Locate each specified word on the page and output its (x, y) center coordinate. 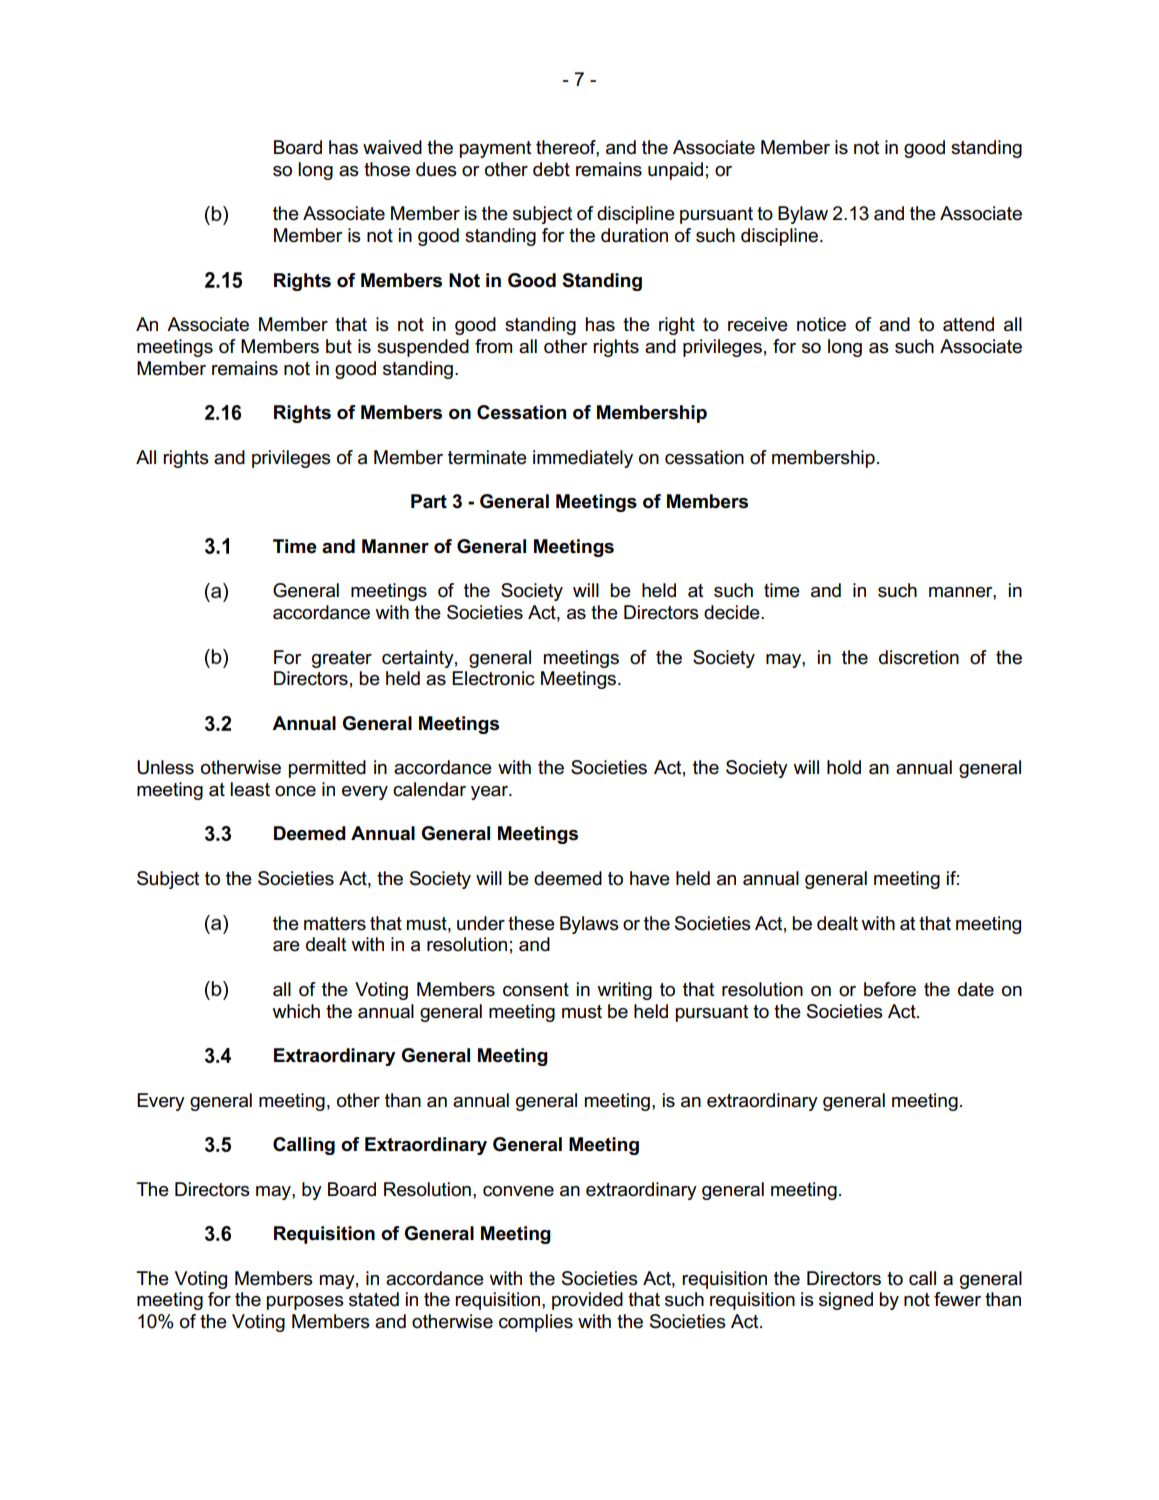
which (296, 1011)
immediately (583, 459)
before (890, 989)
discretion (919, 657)
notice (821, 324)
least (250, 789)
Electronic (493, 678)
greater (342, 659)
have (650, 878)
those (387, 169)
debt (551, 169)
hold (844, 767)
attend (968, 324)
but (339, 346)
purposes (305, 1303)
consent (536, 990)
